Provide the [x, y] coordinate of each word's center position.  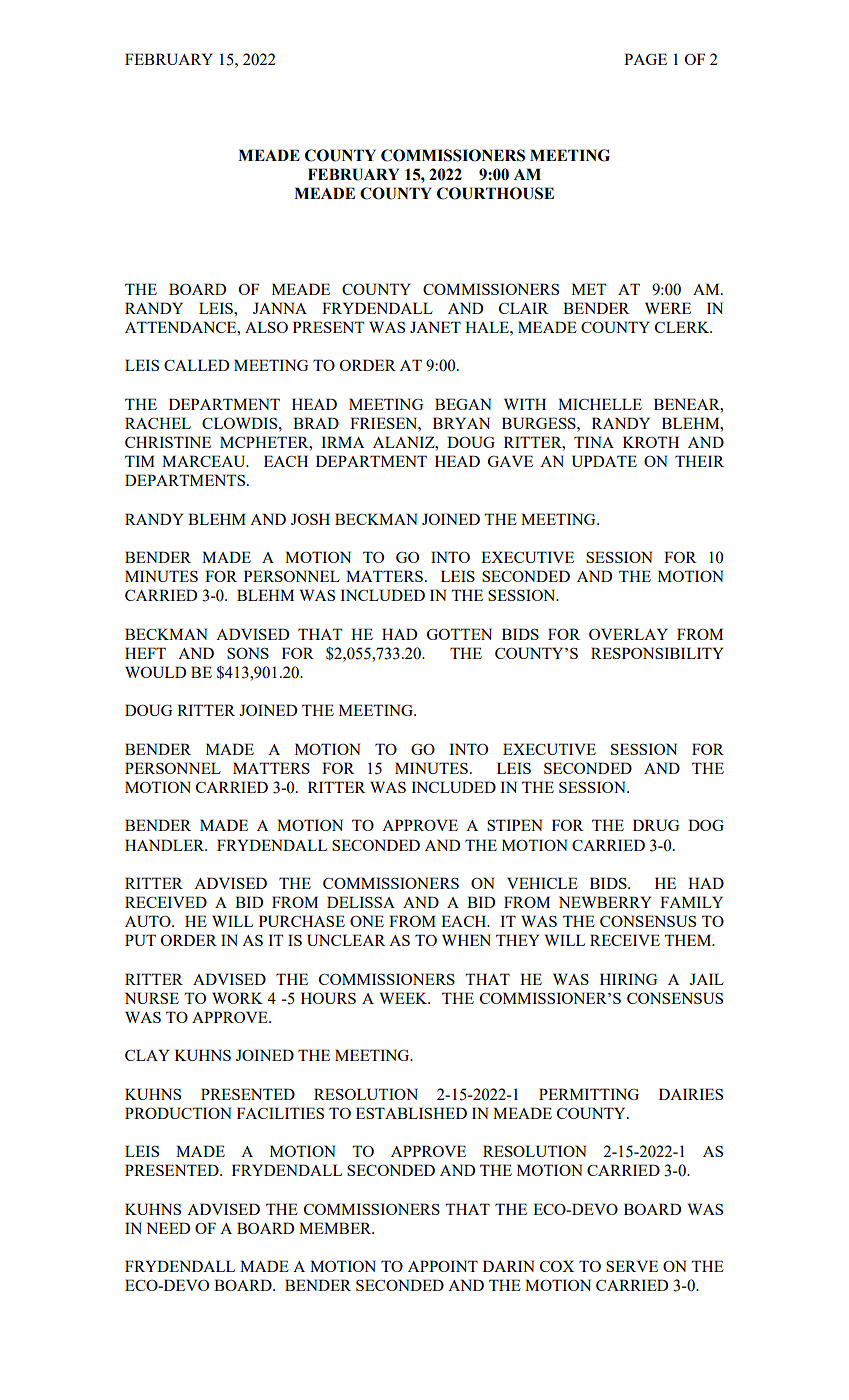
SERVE [632, 1266]
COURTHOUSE [495, 193]
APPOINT [443, 1266]
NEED [168, 1228]
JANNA [280, 308]
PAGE [645, 59]
